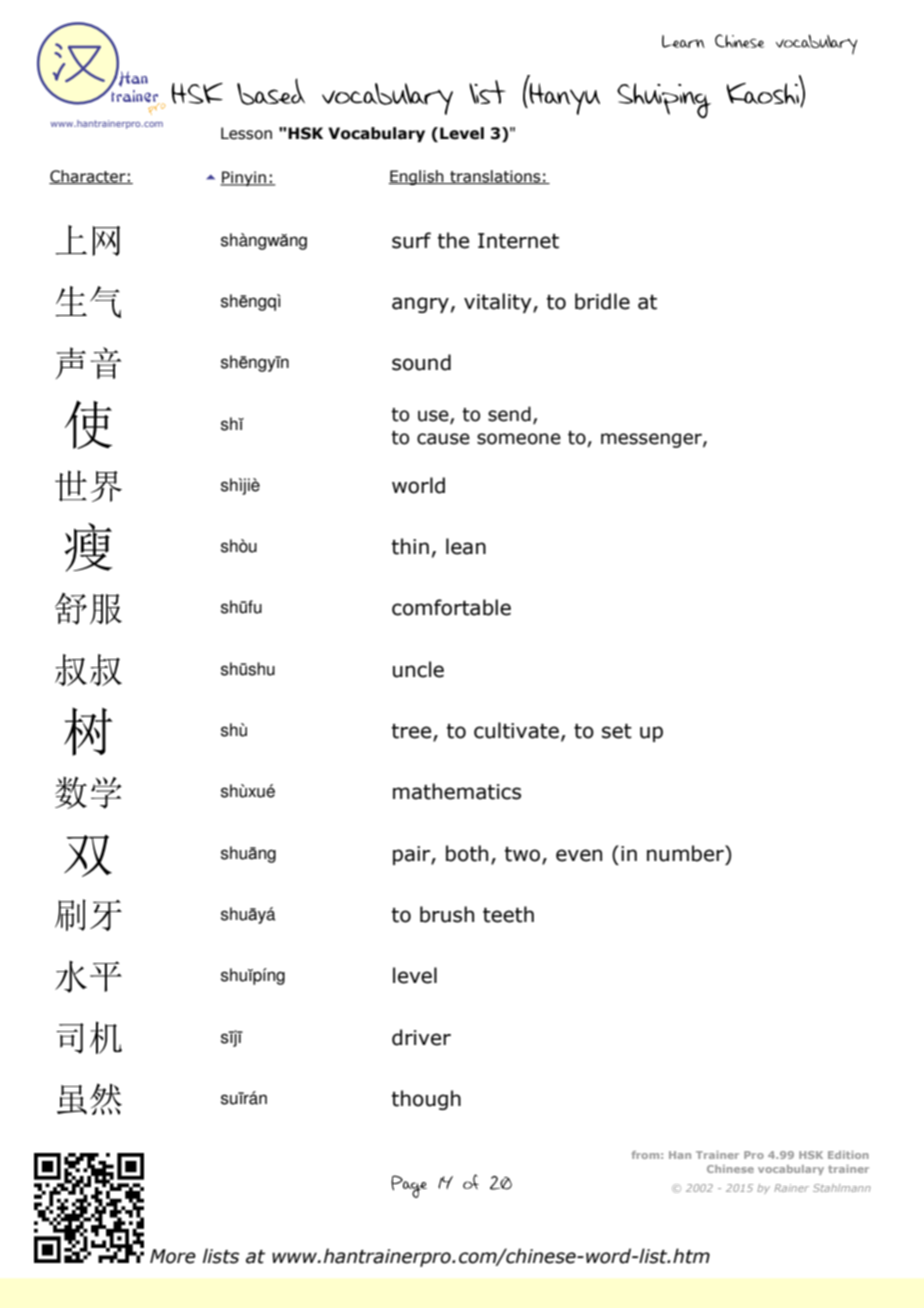 Image resolution: width=924 pixels, height=1308 pixels. What do you see at coordinates (173, 1256) in the screenshot?
I see `More` at bounding box center [173, 1256].
